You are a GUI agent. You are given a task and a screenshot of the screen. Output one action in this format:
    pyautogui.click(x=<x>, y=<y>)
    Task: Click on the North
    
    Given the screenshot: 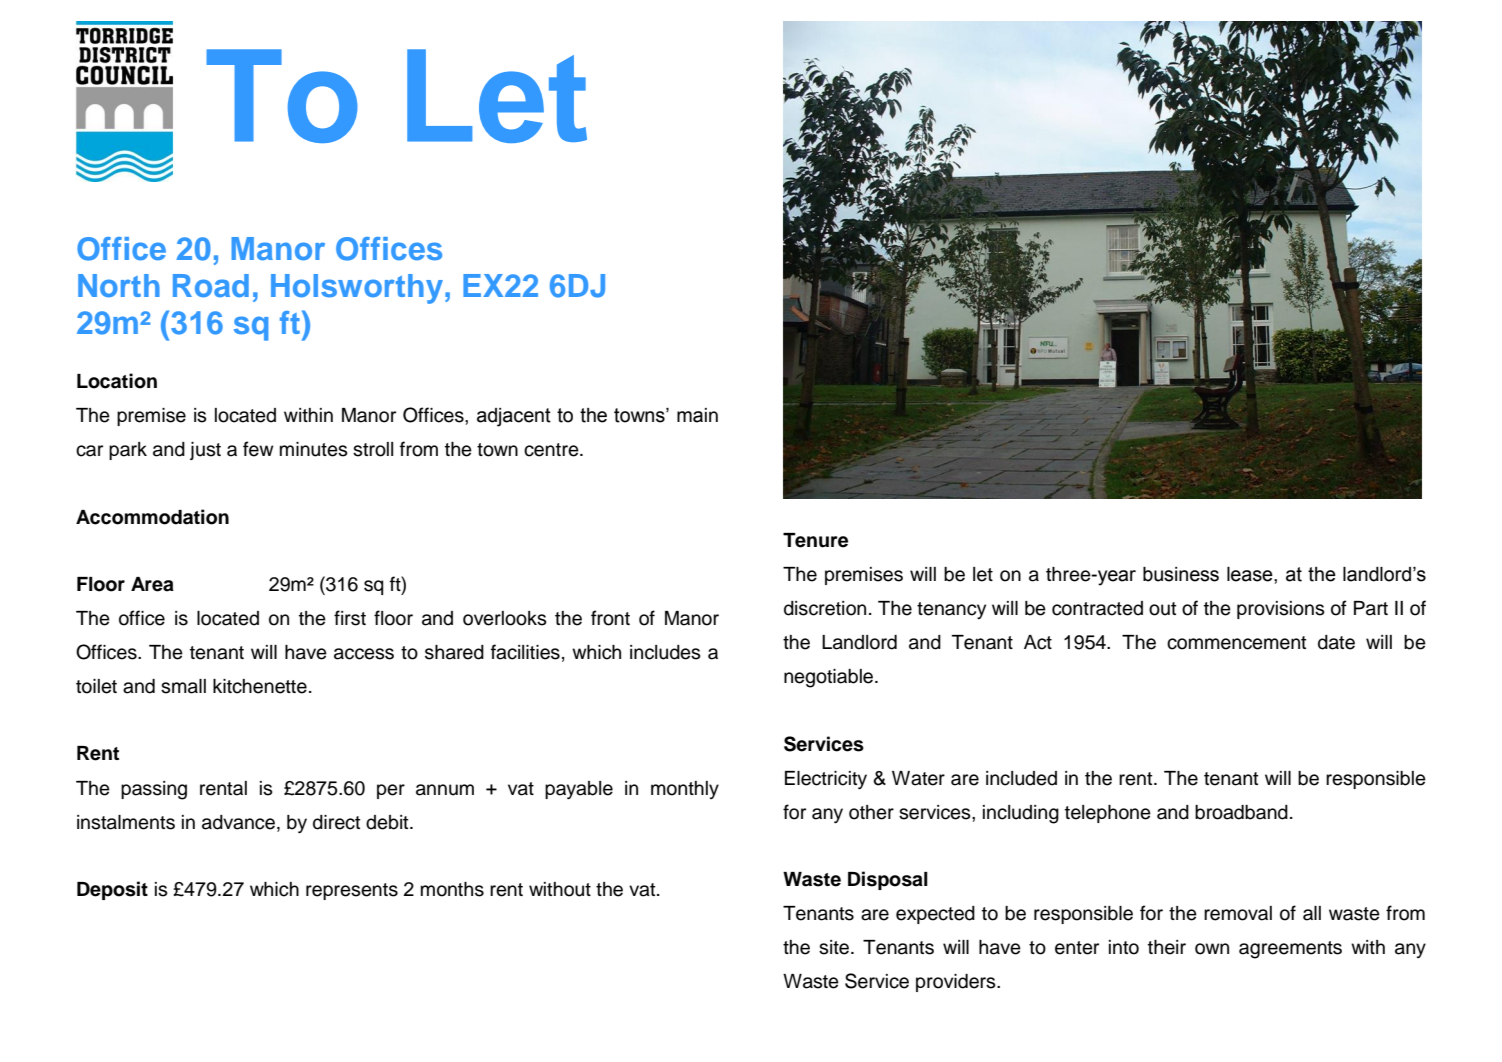 What is the action you would take?
    pyautogui.click(x=119, y=285)
